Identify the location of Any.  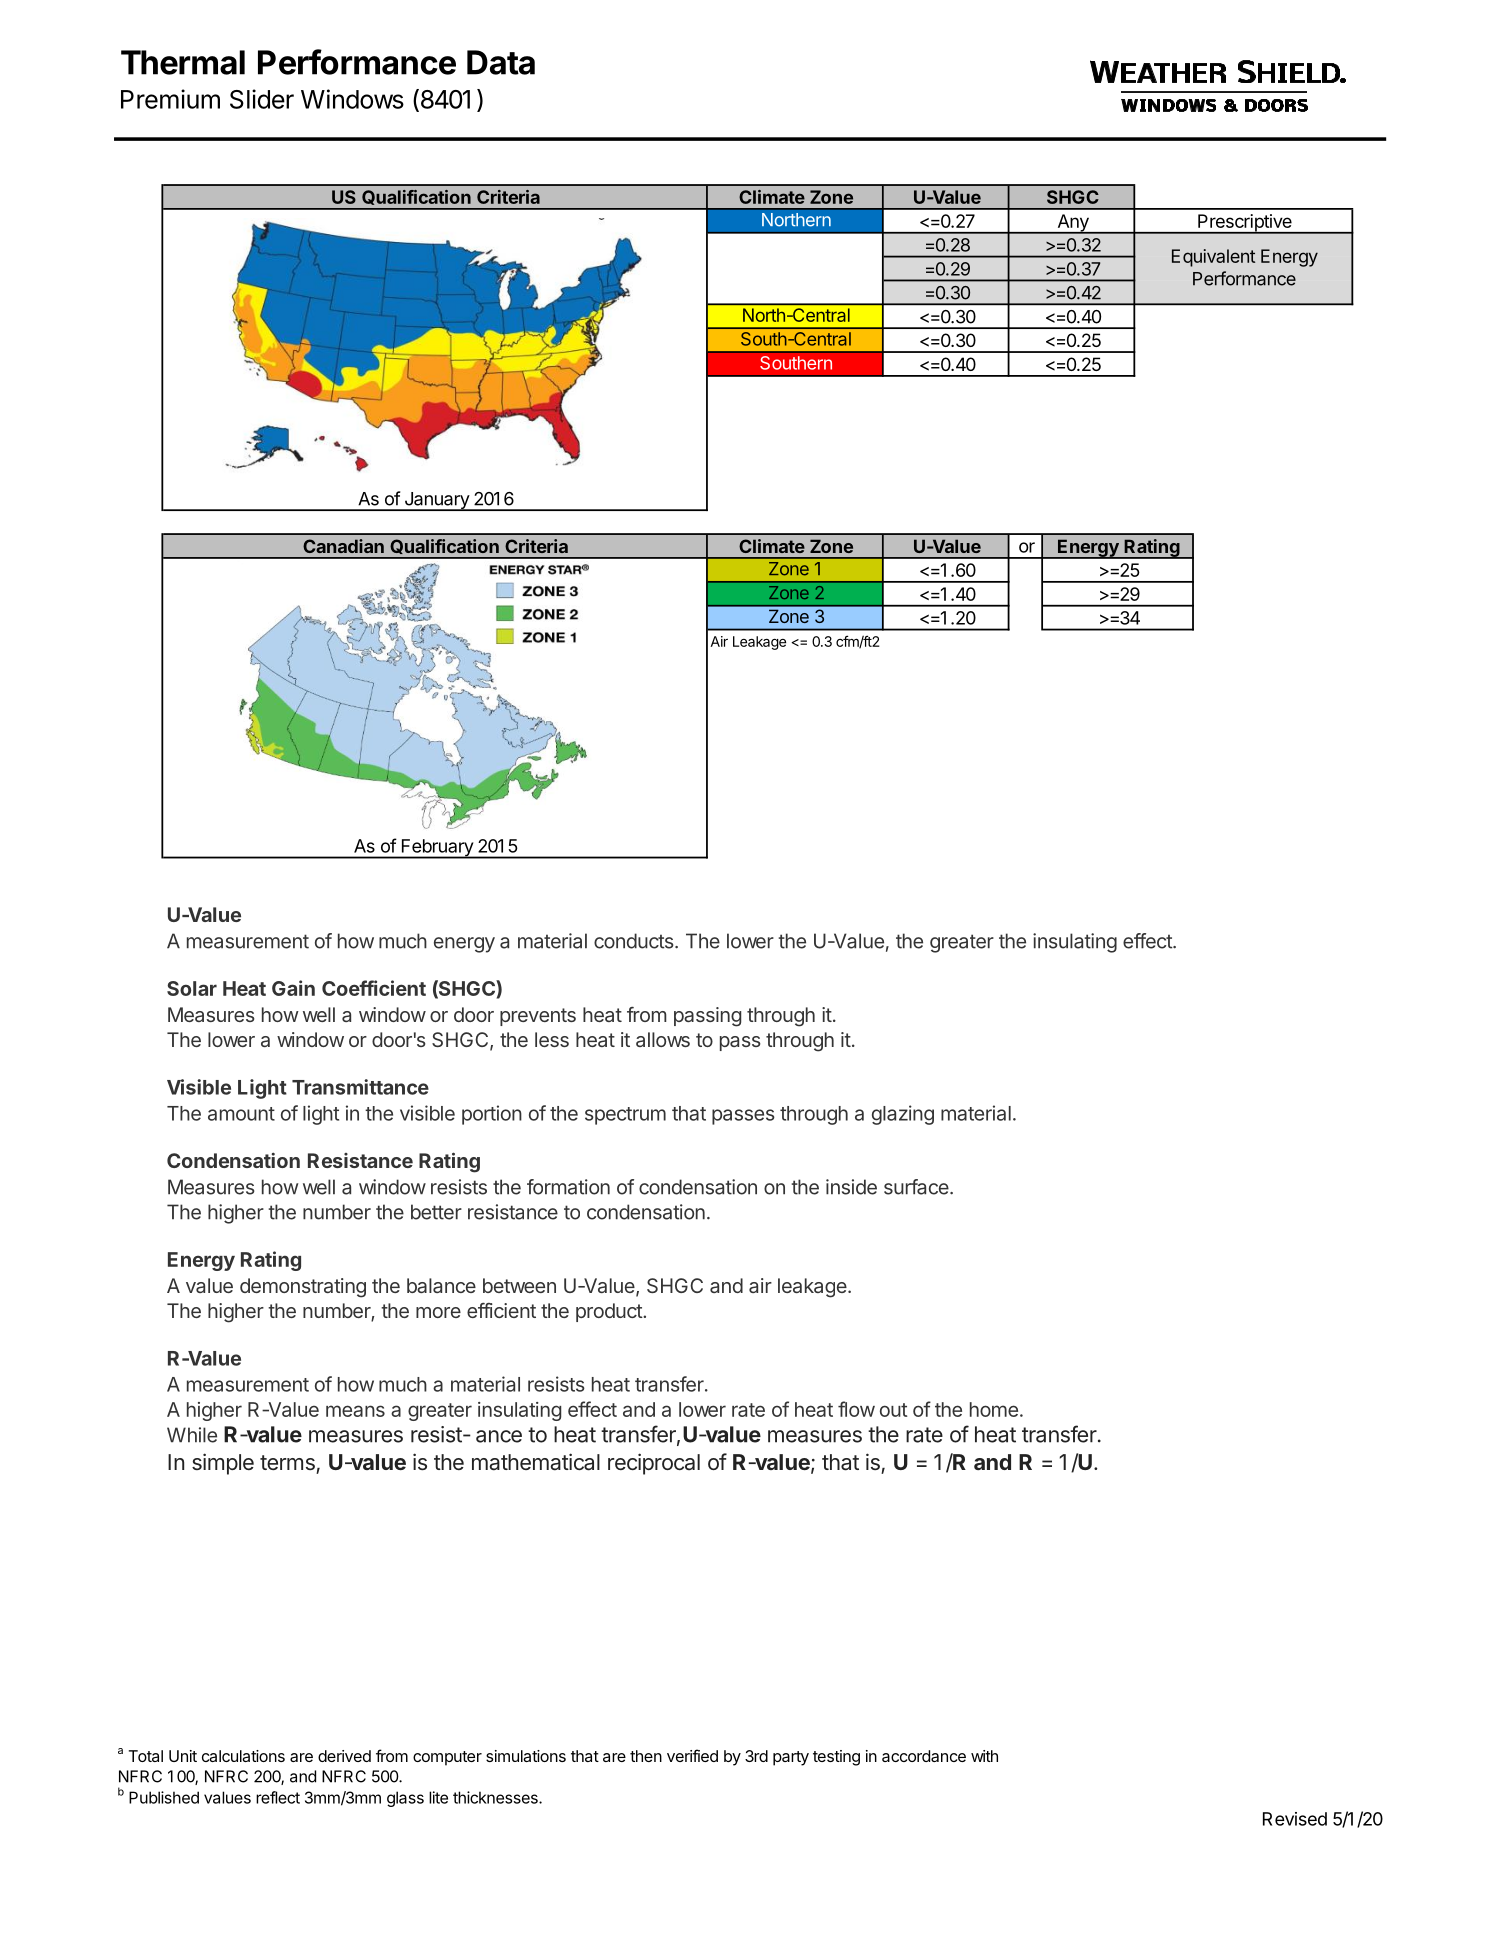
(1073, 224).
